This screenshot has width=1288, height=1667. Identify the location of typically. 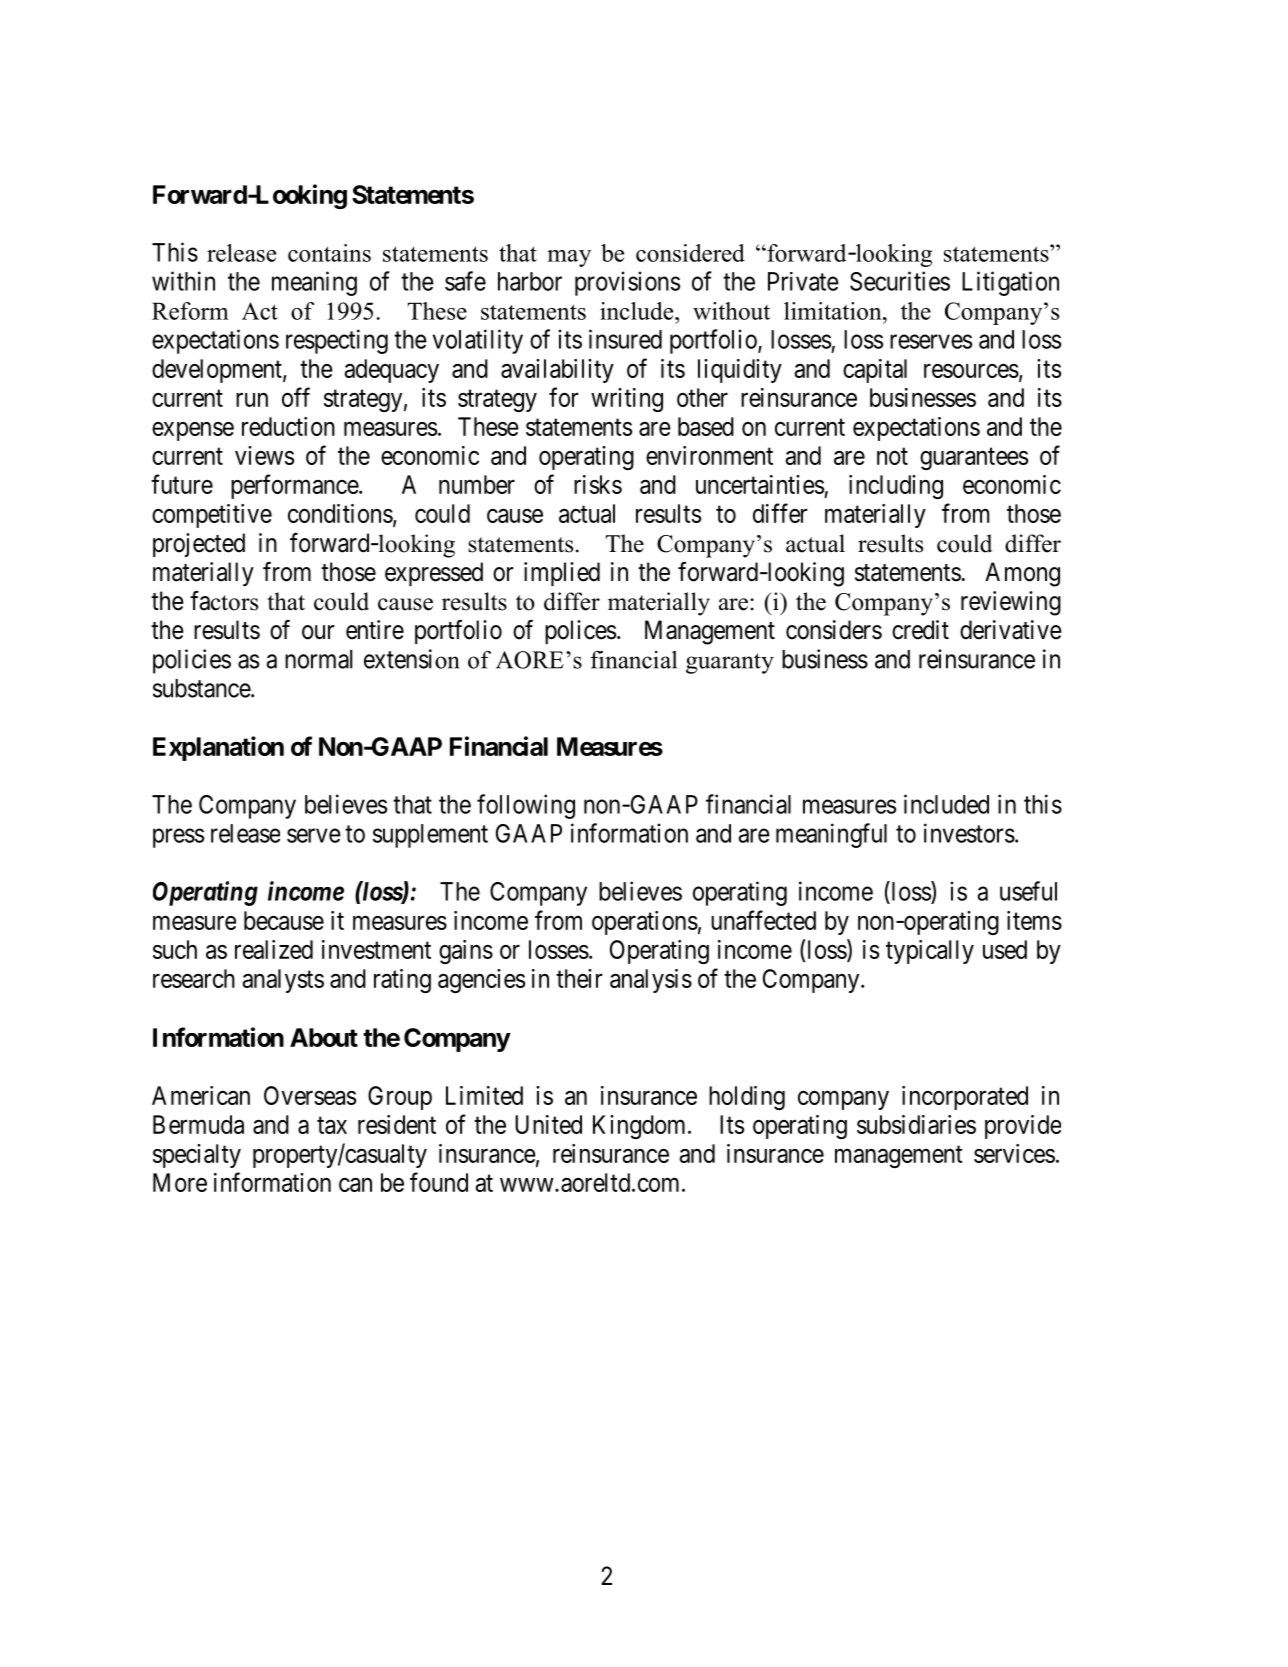
(930, 952).
